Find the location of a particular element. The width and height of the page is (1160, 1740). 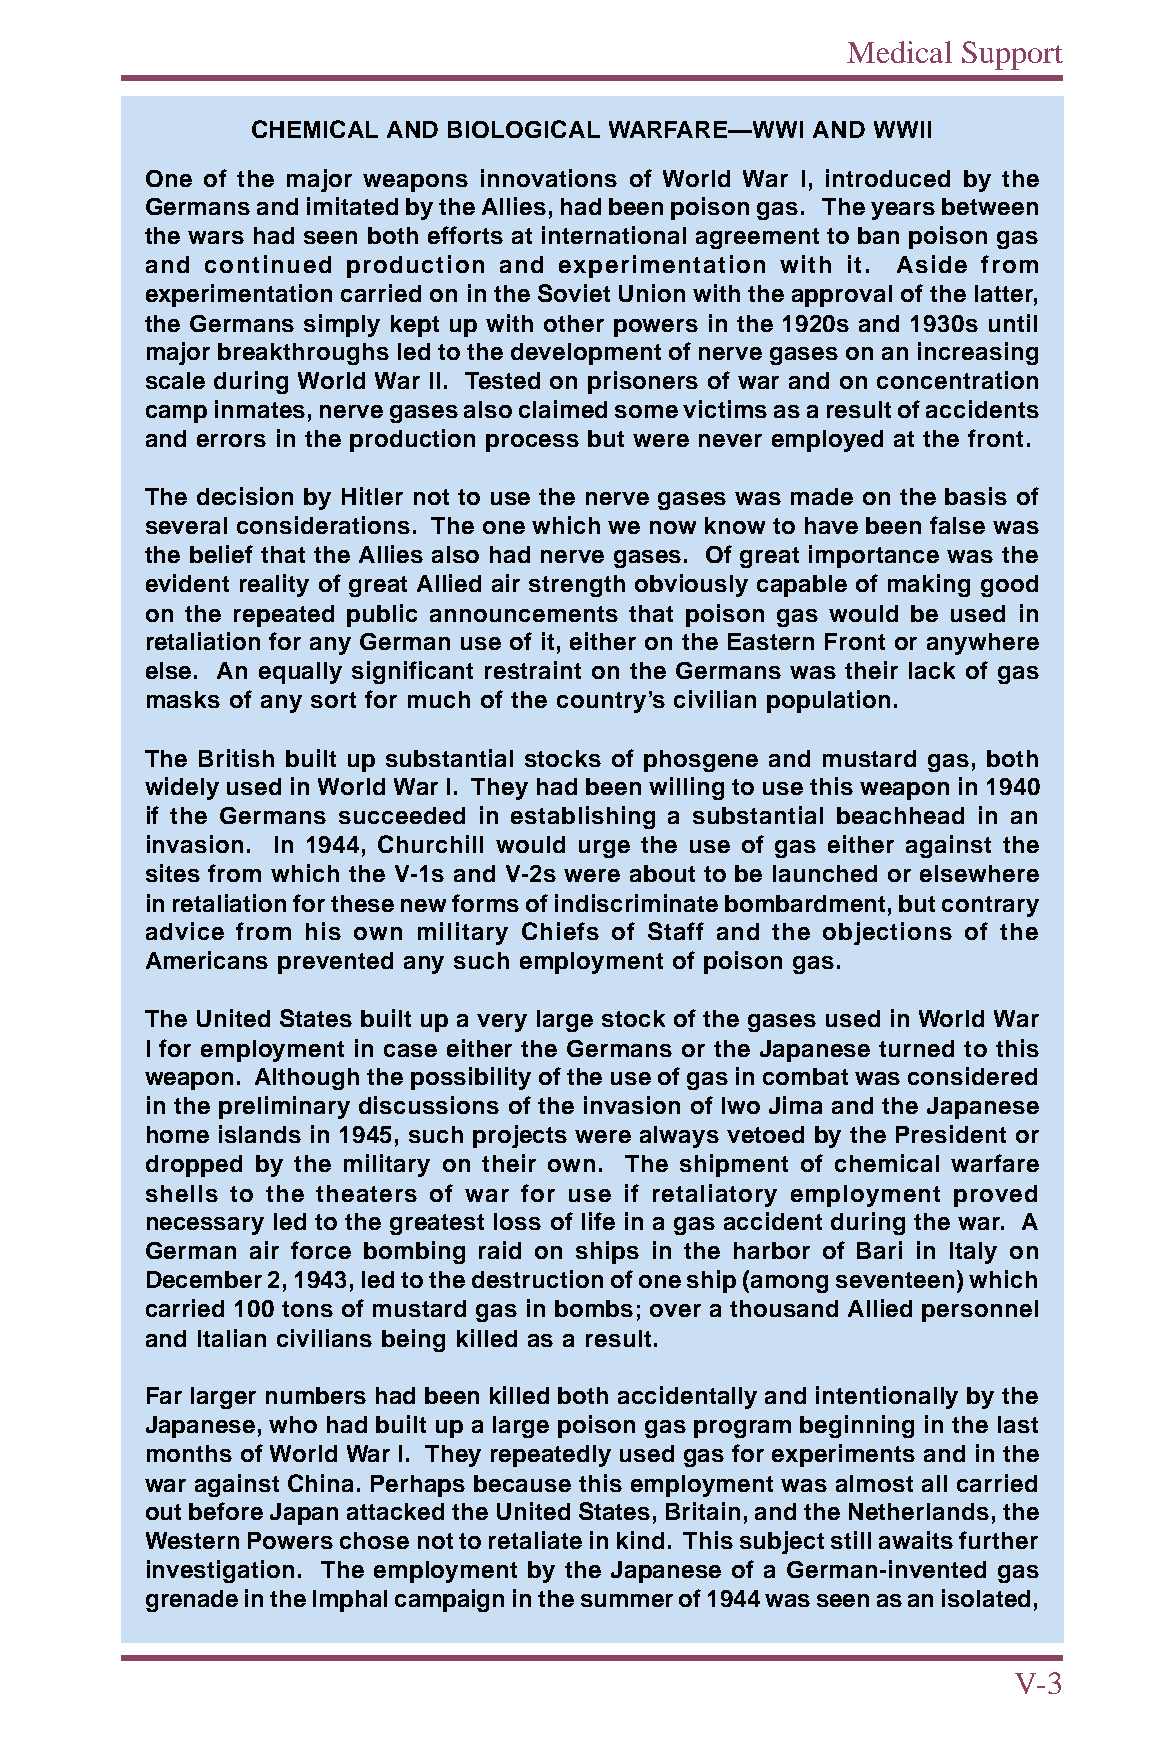

BIOLOGICAL is located at coordinates (524, 129).
